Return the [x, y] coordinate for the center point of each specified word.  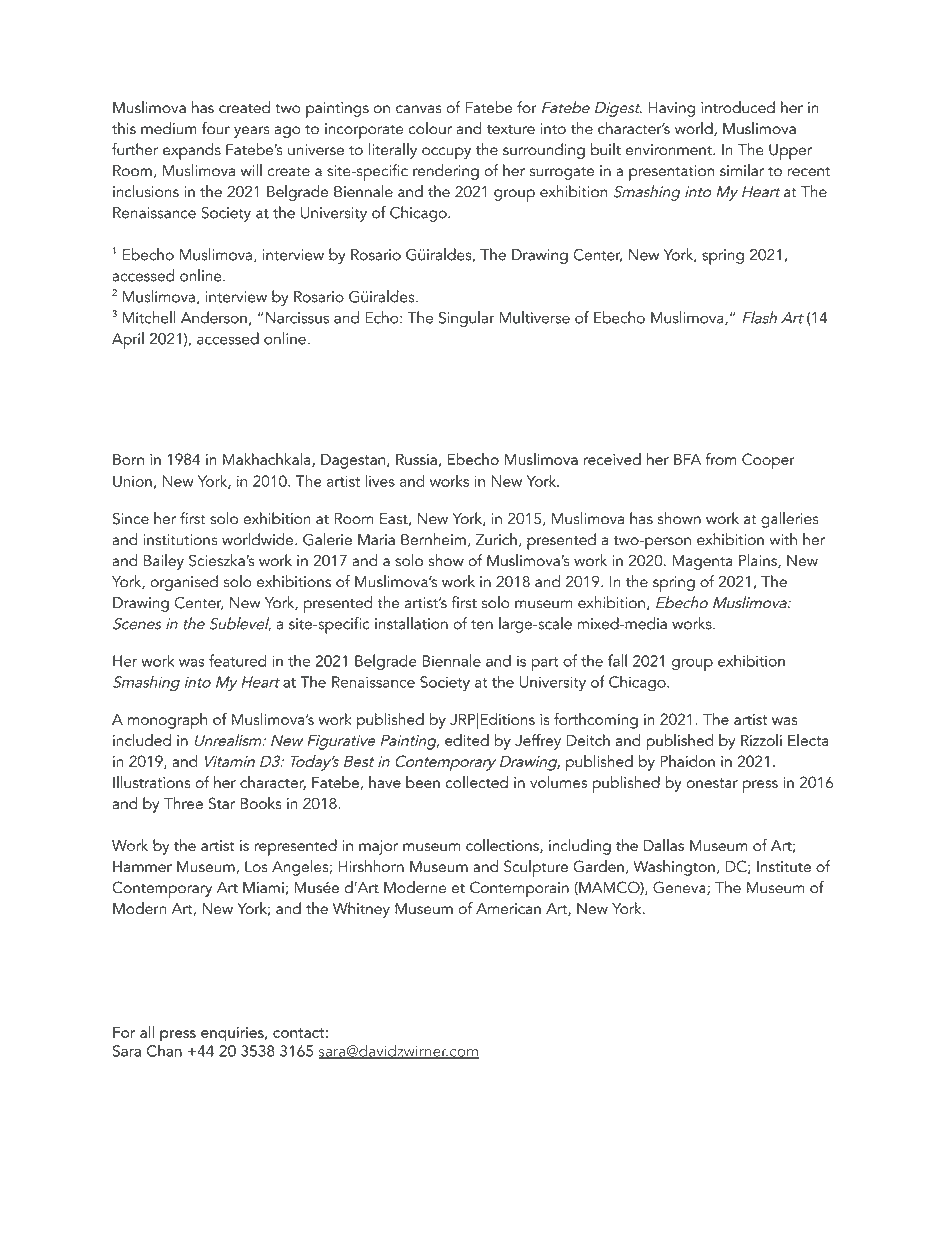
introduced [738, 107]
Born [128, 459]
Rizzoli [761, 740]
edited [467, 740]
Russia [416, 459]
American [508, 909]
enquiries [233, 1034]
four [216, 128]
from [721, 459]
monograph [167, 721]
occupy [446, 153]
